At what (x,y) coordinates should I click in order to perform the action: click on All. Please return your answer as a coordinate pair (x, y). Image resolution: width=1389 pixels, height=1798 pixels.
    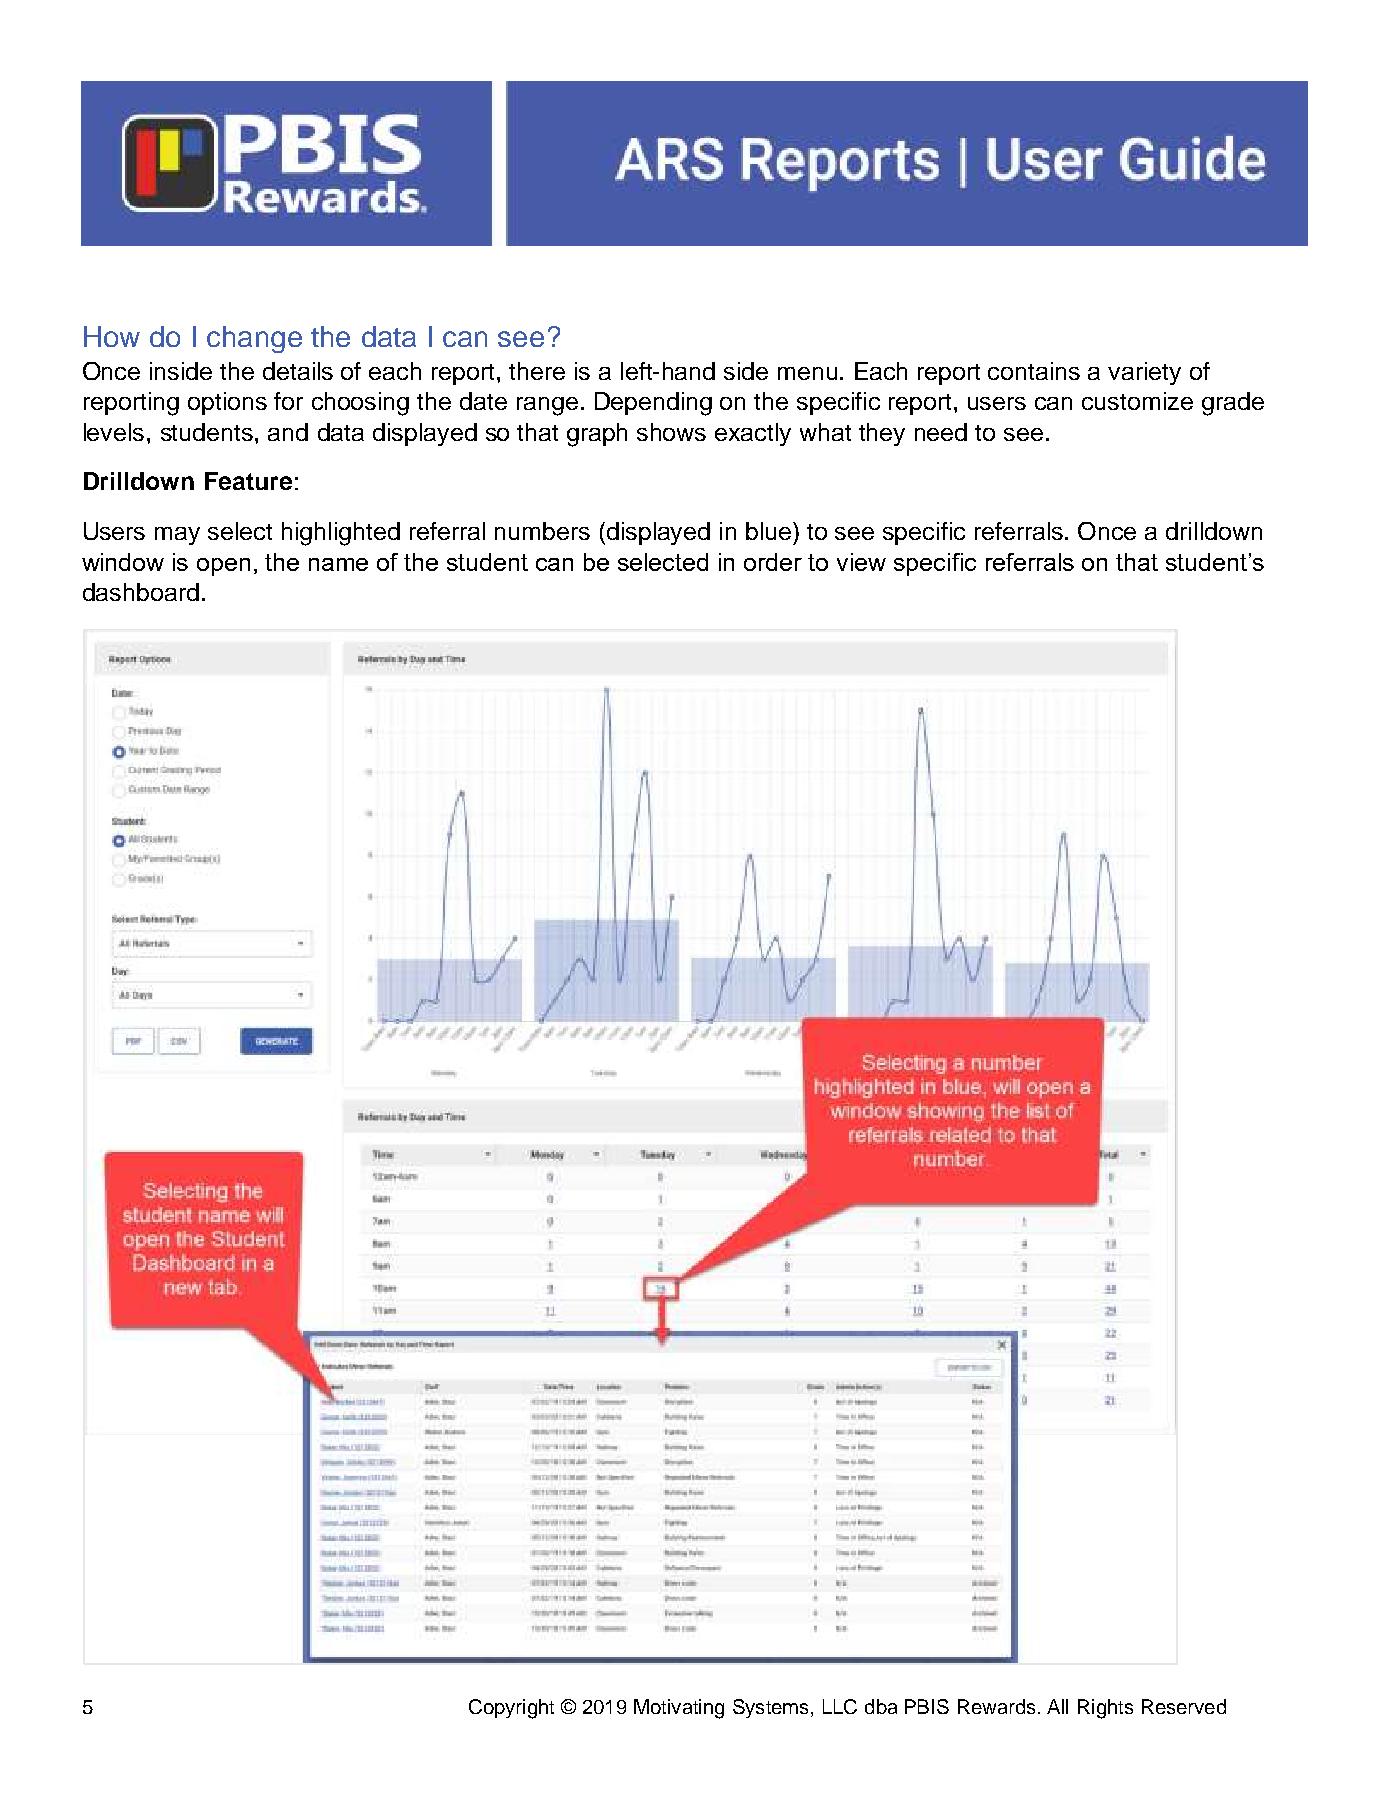
    Looking at the image, I should click on (1057, 1706).
